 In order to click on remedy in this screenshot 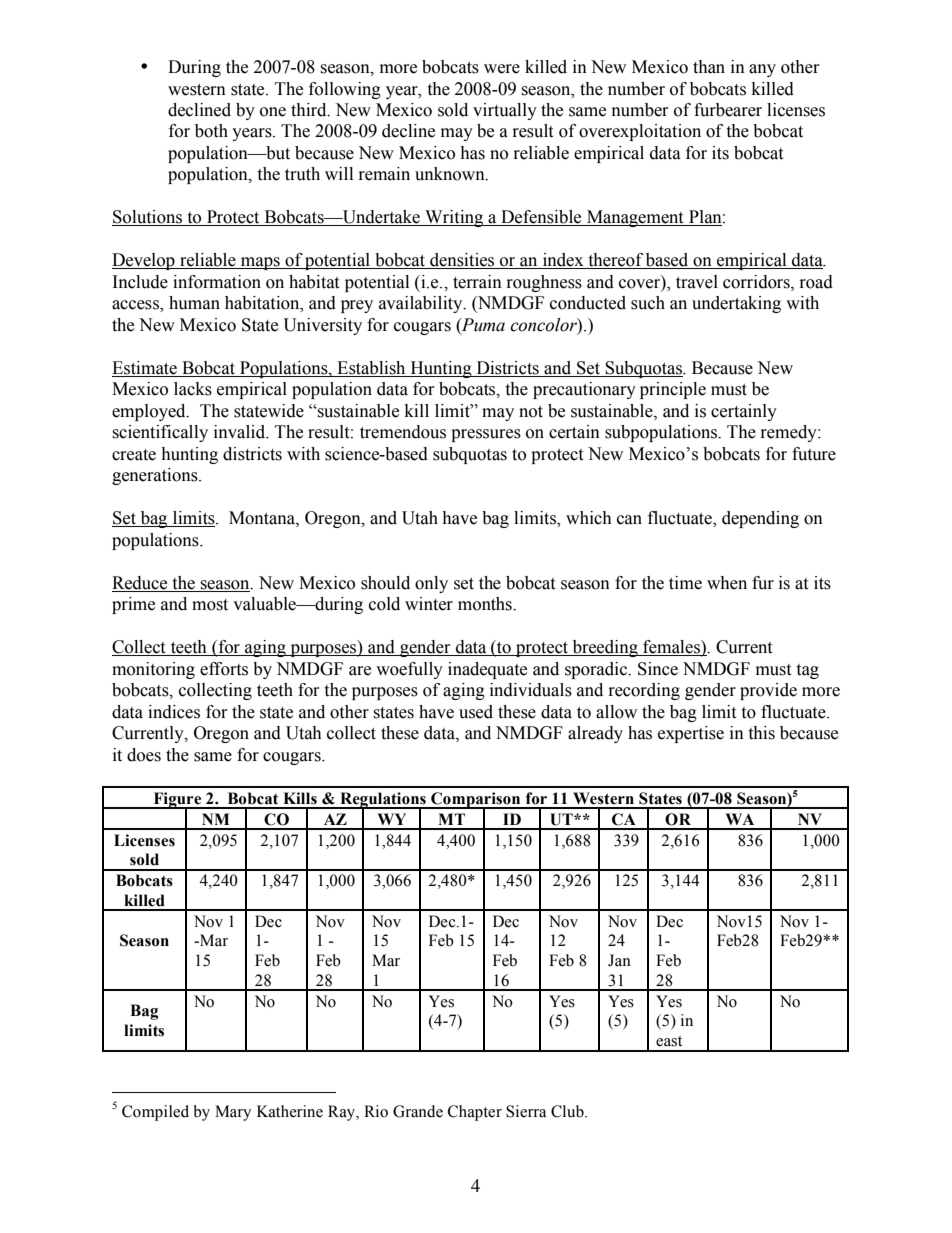, I will do `click(790, 433)`.
